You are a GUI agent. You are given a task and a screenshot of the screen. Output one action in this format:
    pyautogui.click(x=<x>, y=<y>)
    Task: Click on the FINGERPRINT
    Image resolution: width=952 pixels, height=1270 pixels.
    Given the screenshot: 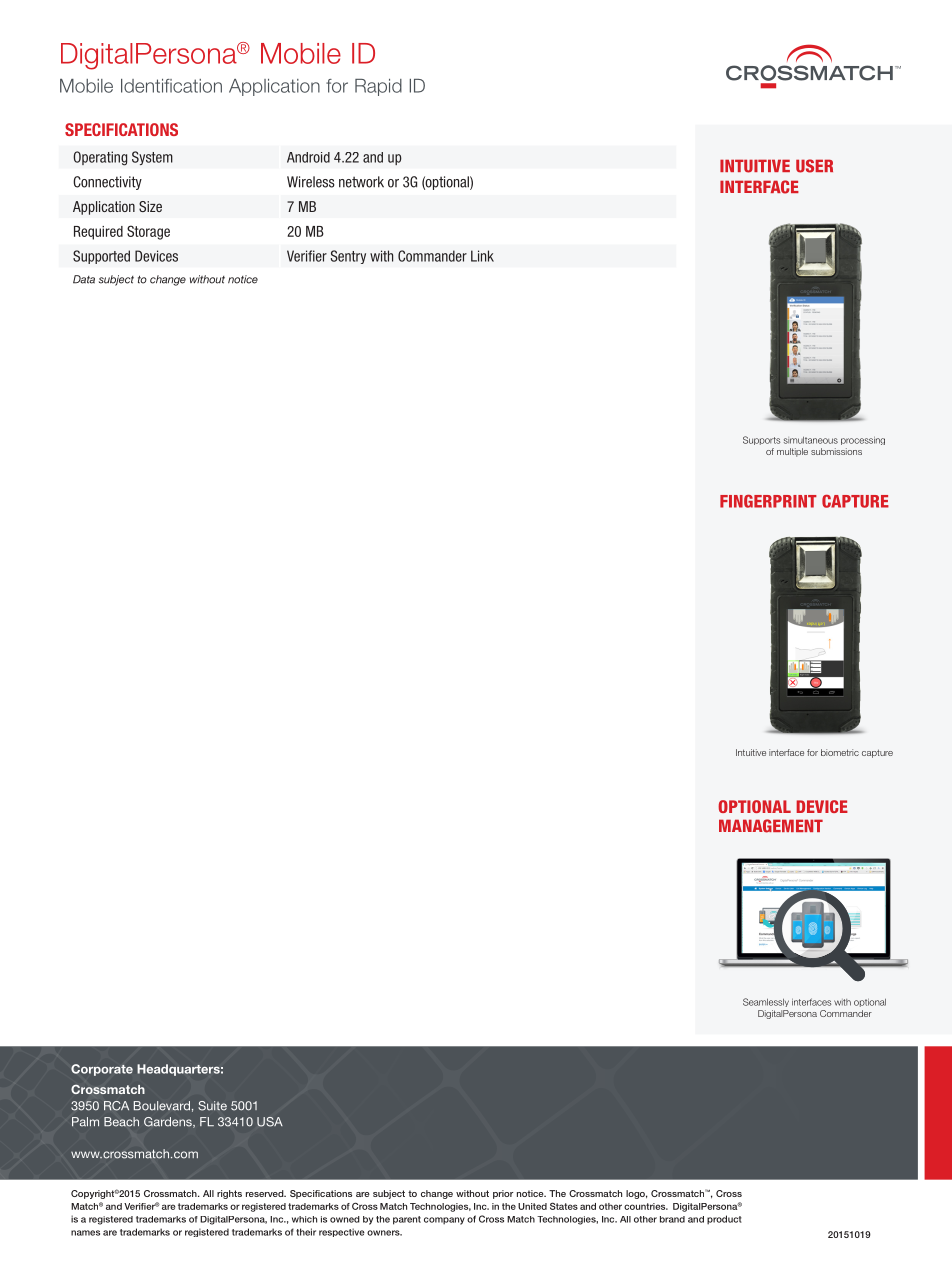 What is the action you would take?
    pyautogui.click(x=768, y=501)
